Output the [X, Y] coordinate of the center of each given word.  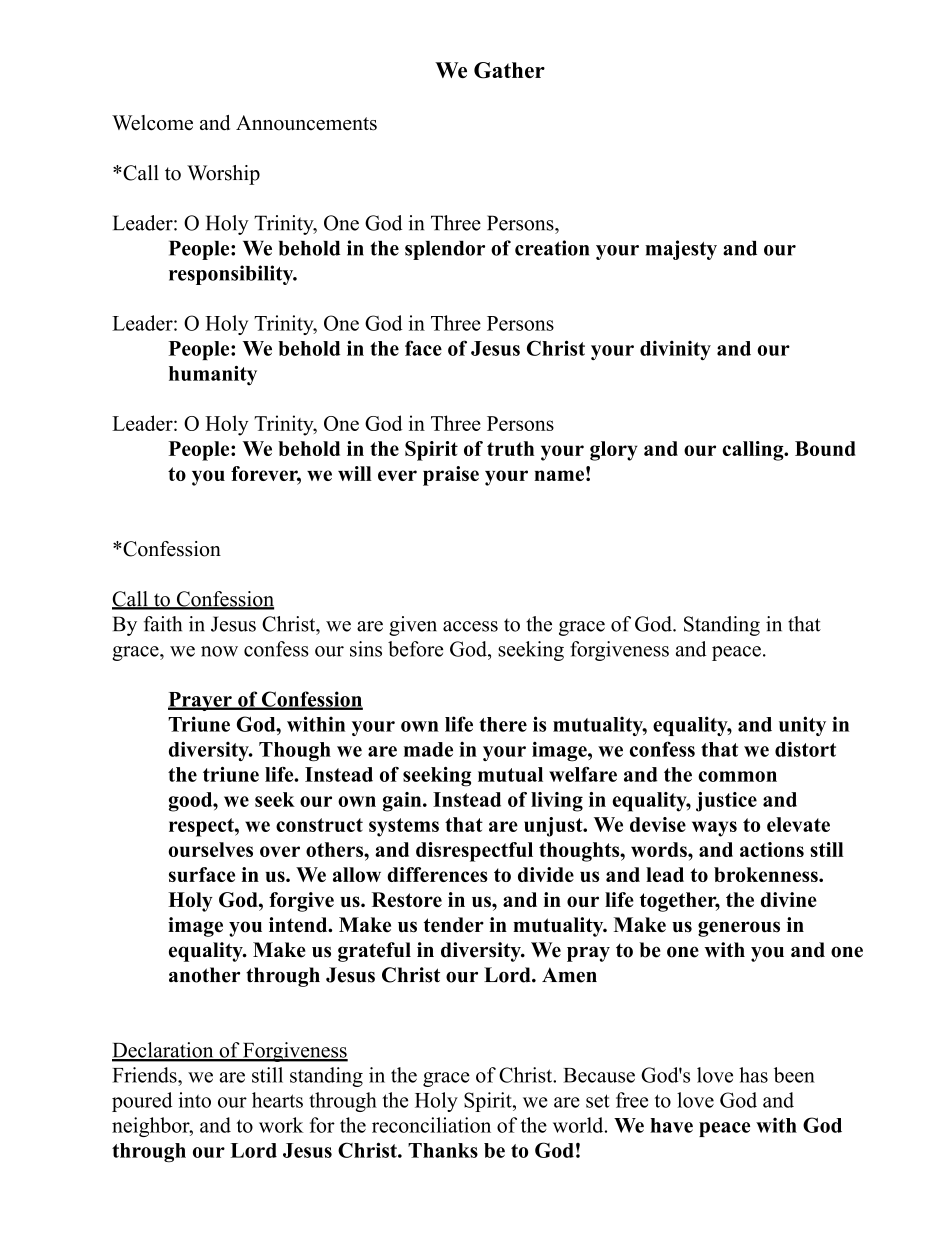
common [737, 776]
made [428, 749]
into [195, 1100]
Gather [509, 70]
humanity [213, 376]
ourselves [210, 849]
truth [510, 448]
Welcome [152, 123]
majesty [681, 250]
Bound [825, 448]
